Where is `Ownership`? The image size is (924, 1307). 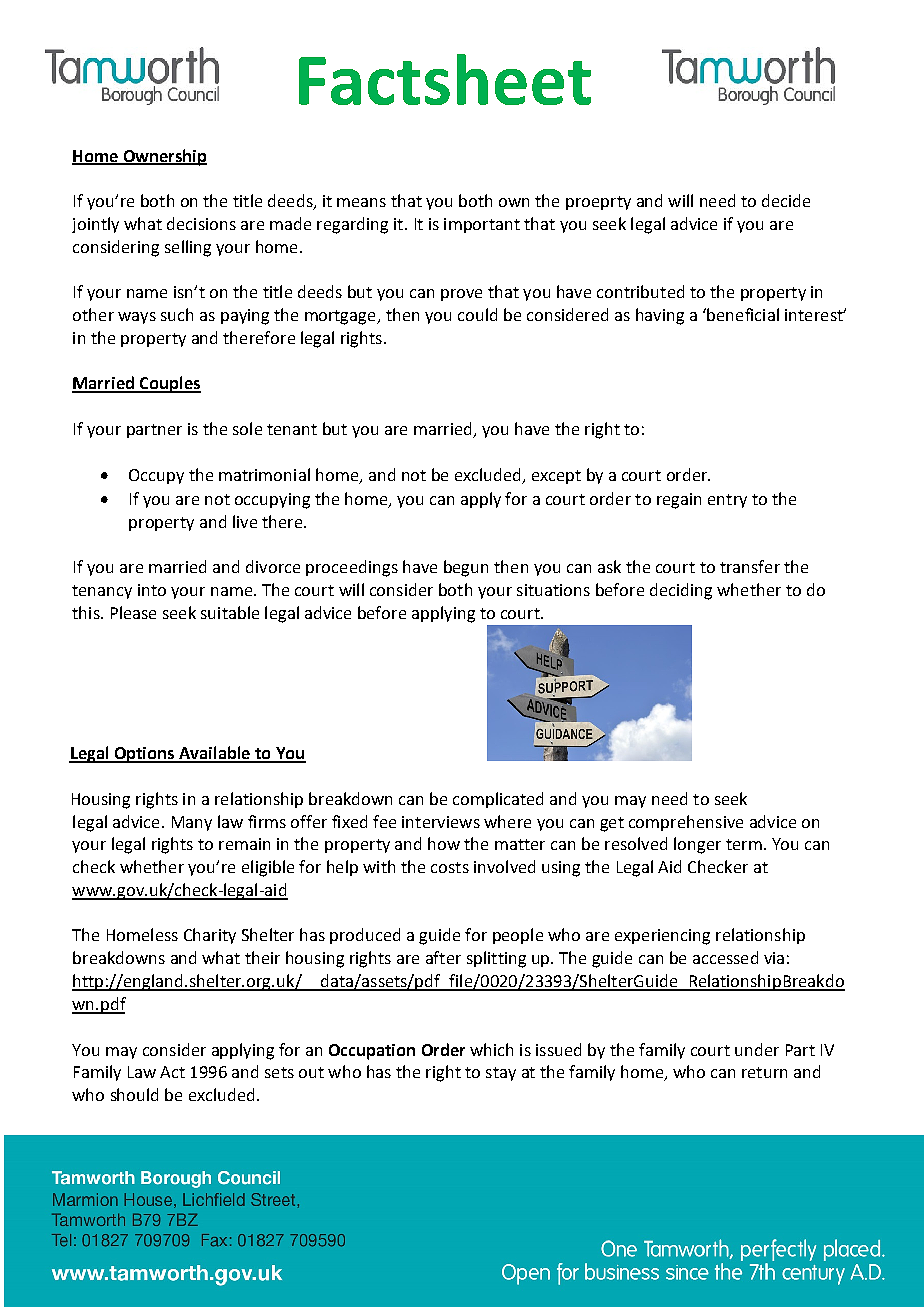 Ownership is located at coordinates (164, 157).
